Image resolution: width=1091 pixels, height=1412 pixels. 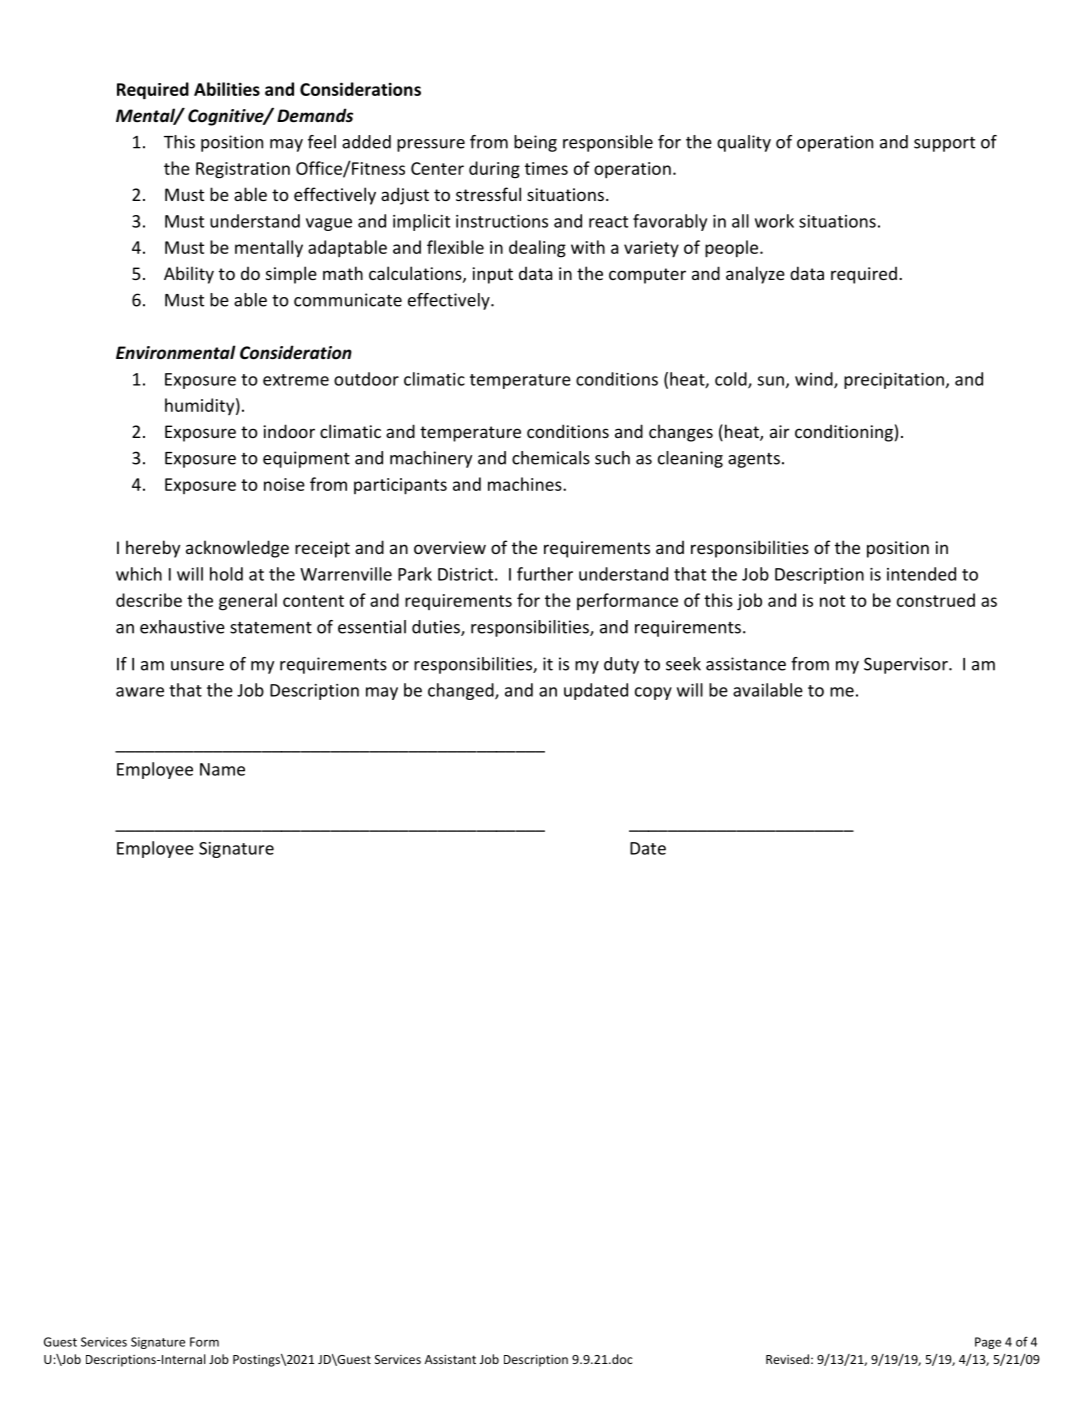 What do you see at coordinates (653, 693) in the screenshot?
I see `copy` at bounding box center [653, 693].
